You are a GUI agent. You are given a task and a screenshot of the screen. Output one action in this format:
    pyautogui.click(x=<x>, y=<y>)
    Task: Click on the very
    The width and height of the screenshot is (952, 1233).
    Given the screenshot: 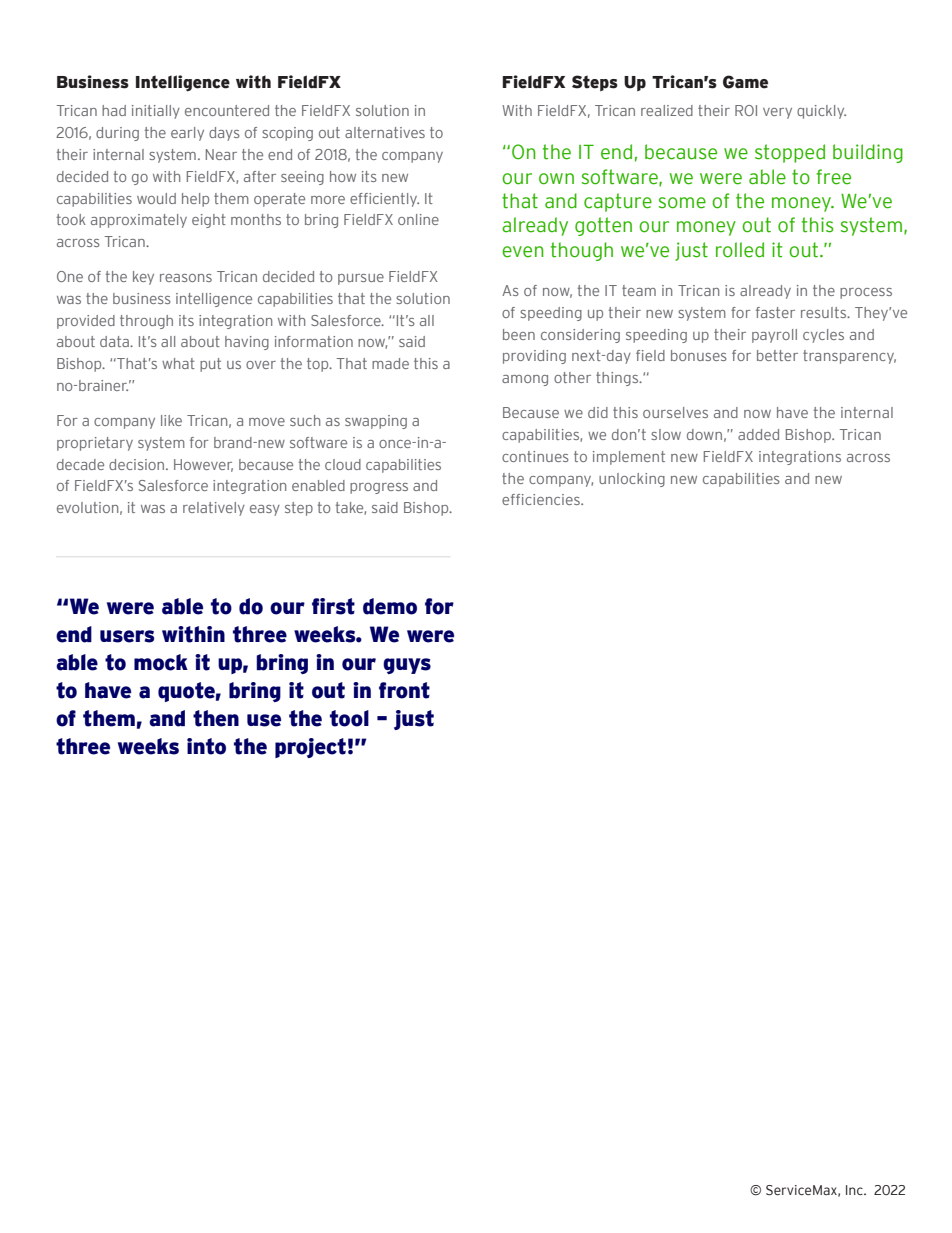 What is the action you would take?
    pyautogui.click(x=777, y=113)
